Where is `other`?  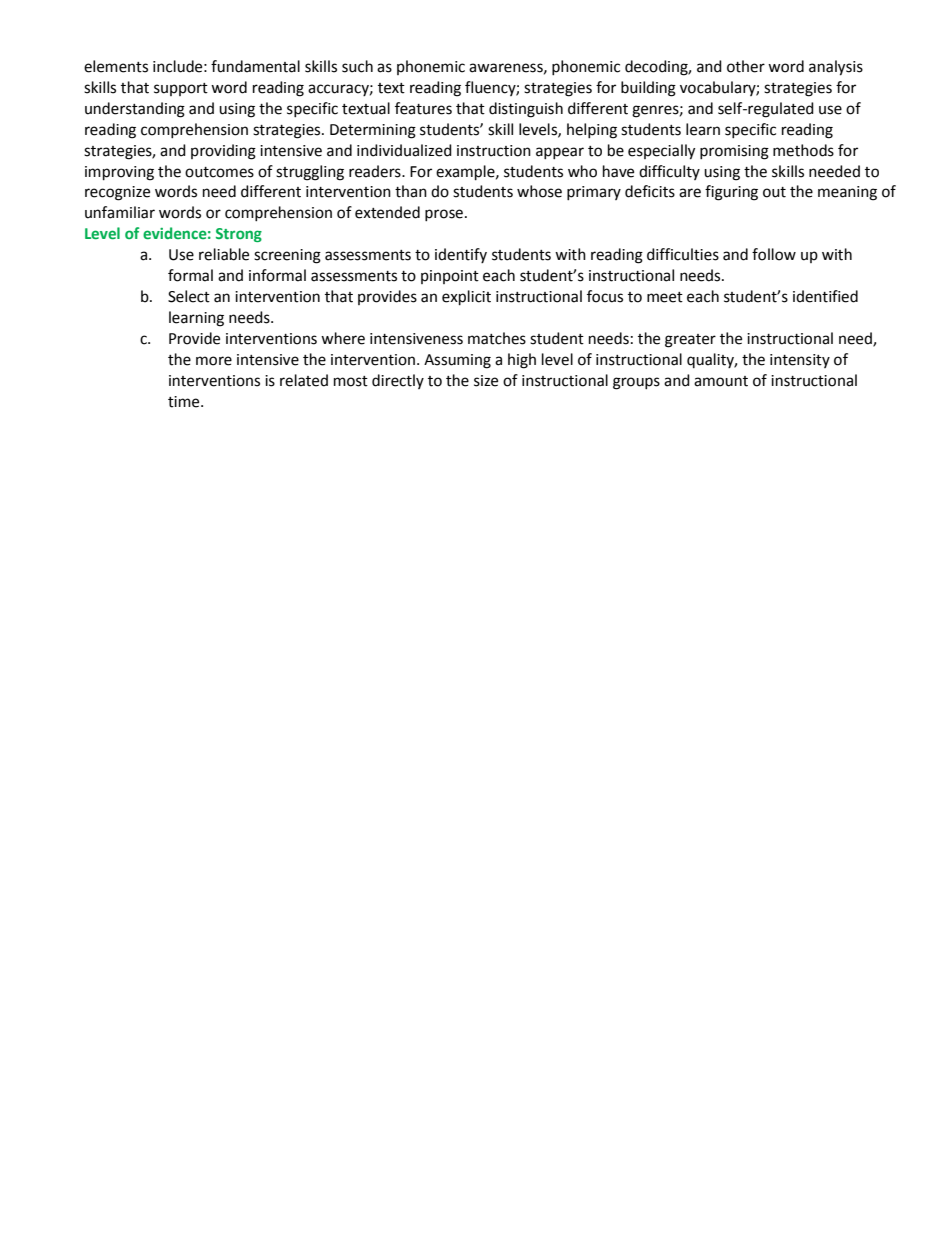
other is located at coordinates (746, 66).
